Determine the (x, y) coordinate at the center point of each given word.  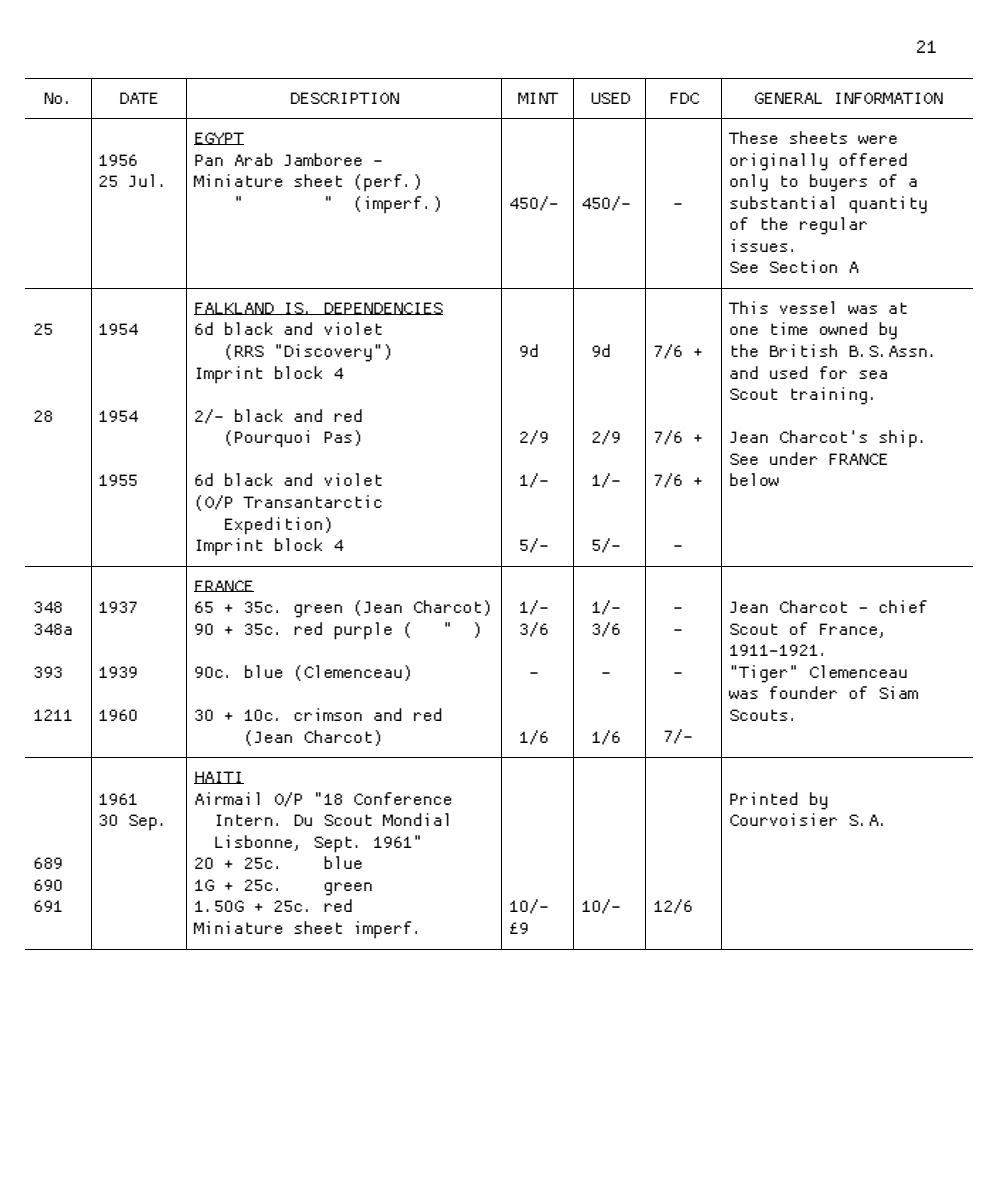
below (754, 479)
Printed (764, 798)
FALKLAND (235, 308)
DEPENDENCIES (382, 308)
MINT (538, 98)
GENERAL (788, 98)
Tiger (763, 674)
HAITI (218, 777)
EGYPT (219, 138)
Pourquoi (272, 439)
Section (803, 266)
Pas (338, 437)
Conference (403, 798)
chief (903, 606)
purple (363, 631)
